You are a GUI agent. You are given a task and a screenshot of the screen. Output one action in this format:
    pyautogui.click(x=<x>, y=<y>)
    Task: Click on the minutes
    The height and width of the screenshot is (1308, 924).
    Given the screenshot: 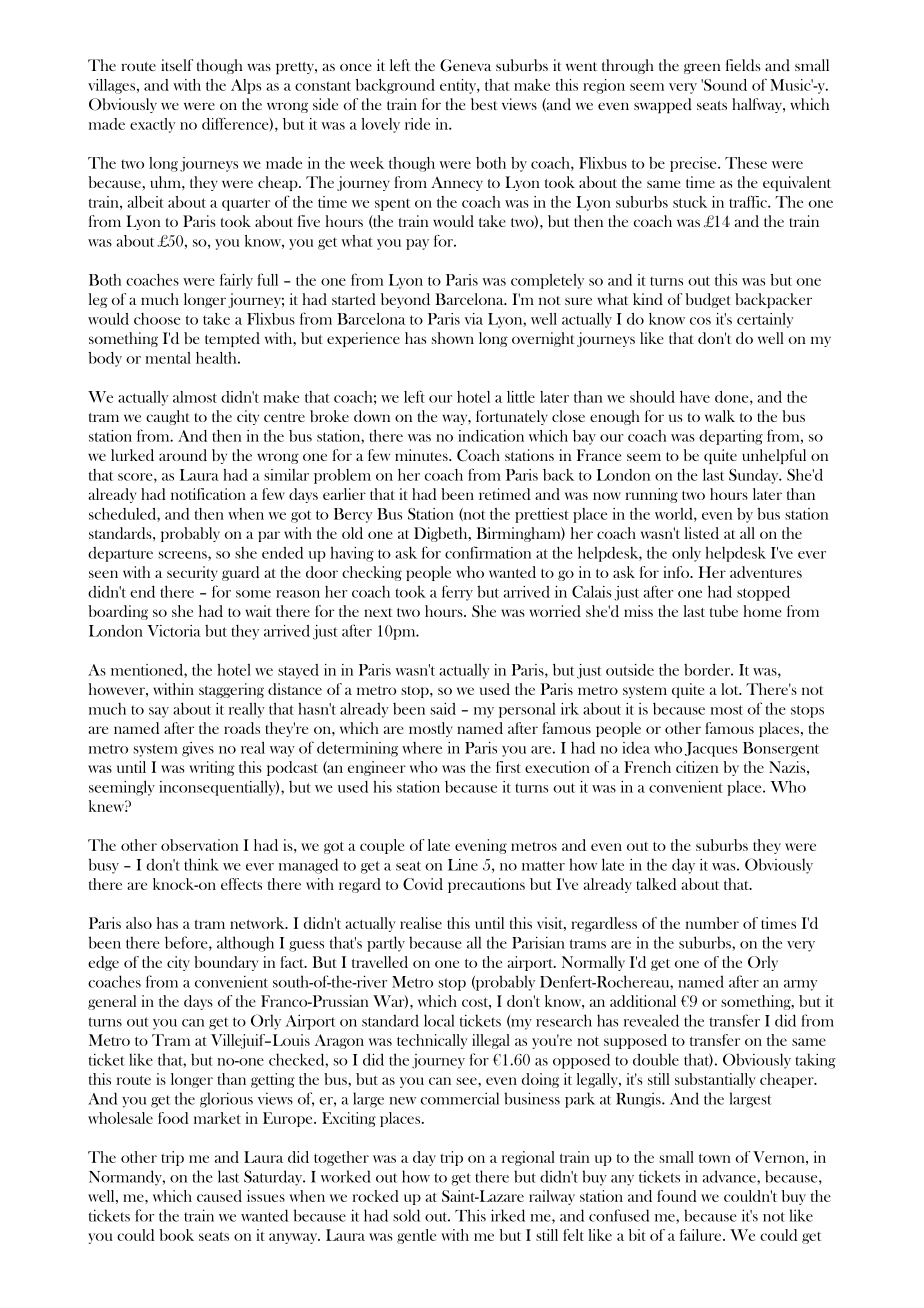 What is the action you would take?
    pyautogui.click(x=422, y=455)
